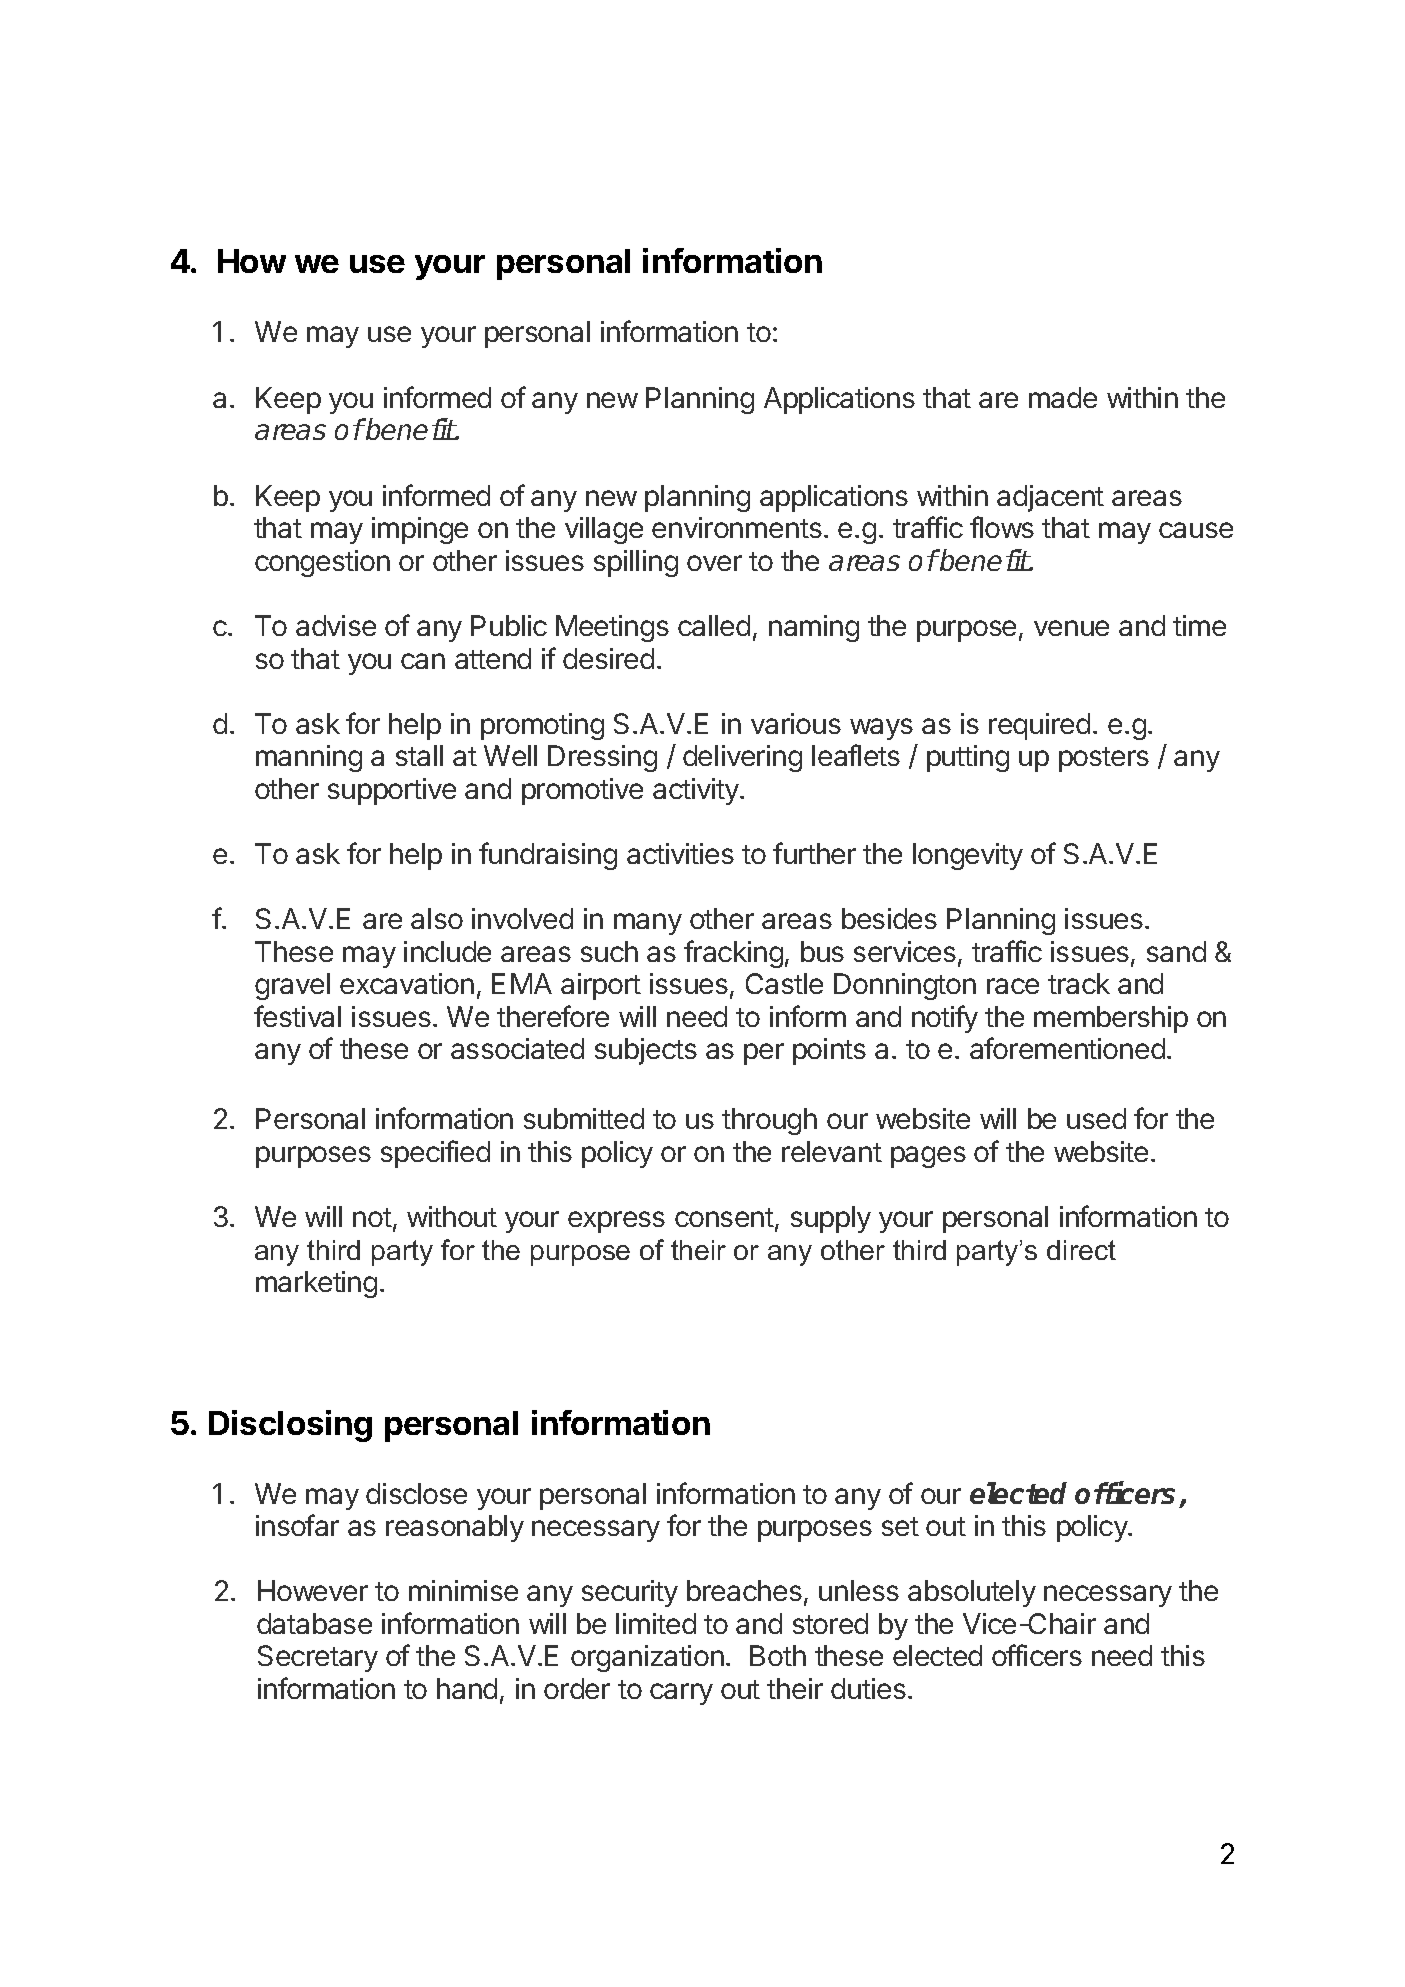 This screenshot has width=1405, height=1987. I want to click on aforementioned, so click(1067, 1048).
